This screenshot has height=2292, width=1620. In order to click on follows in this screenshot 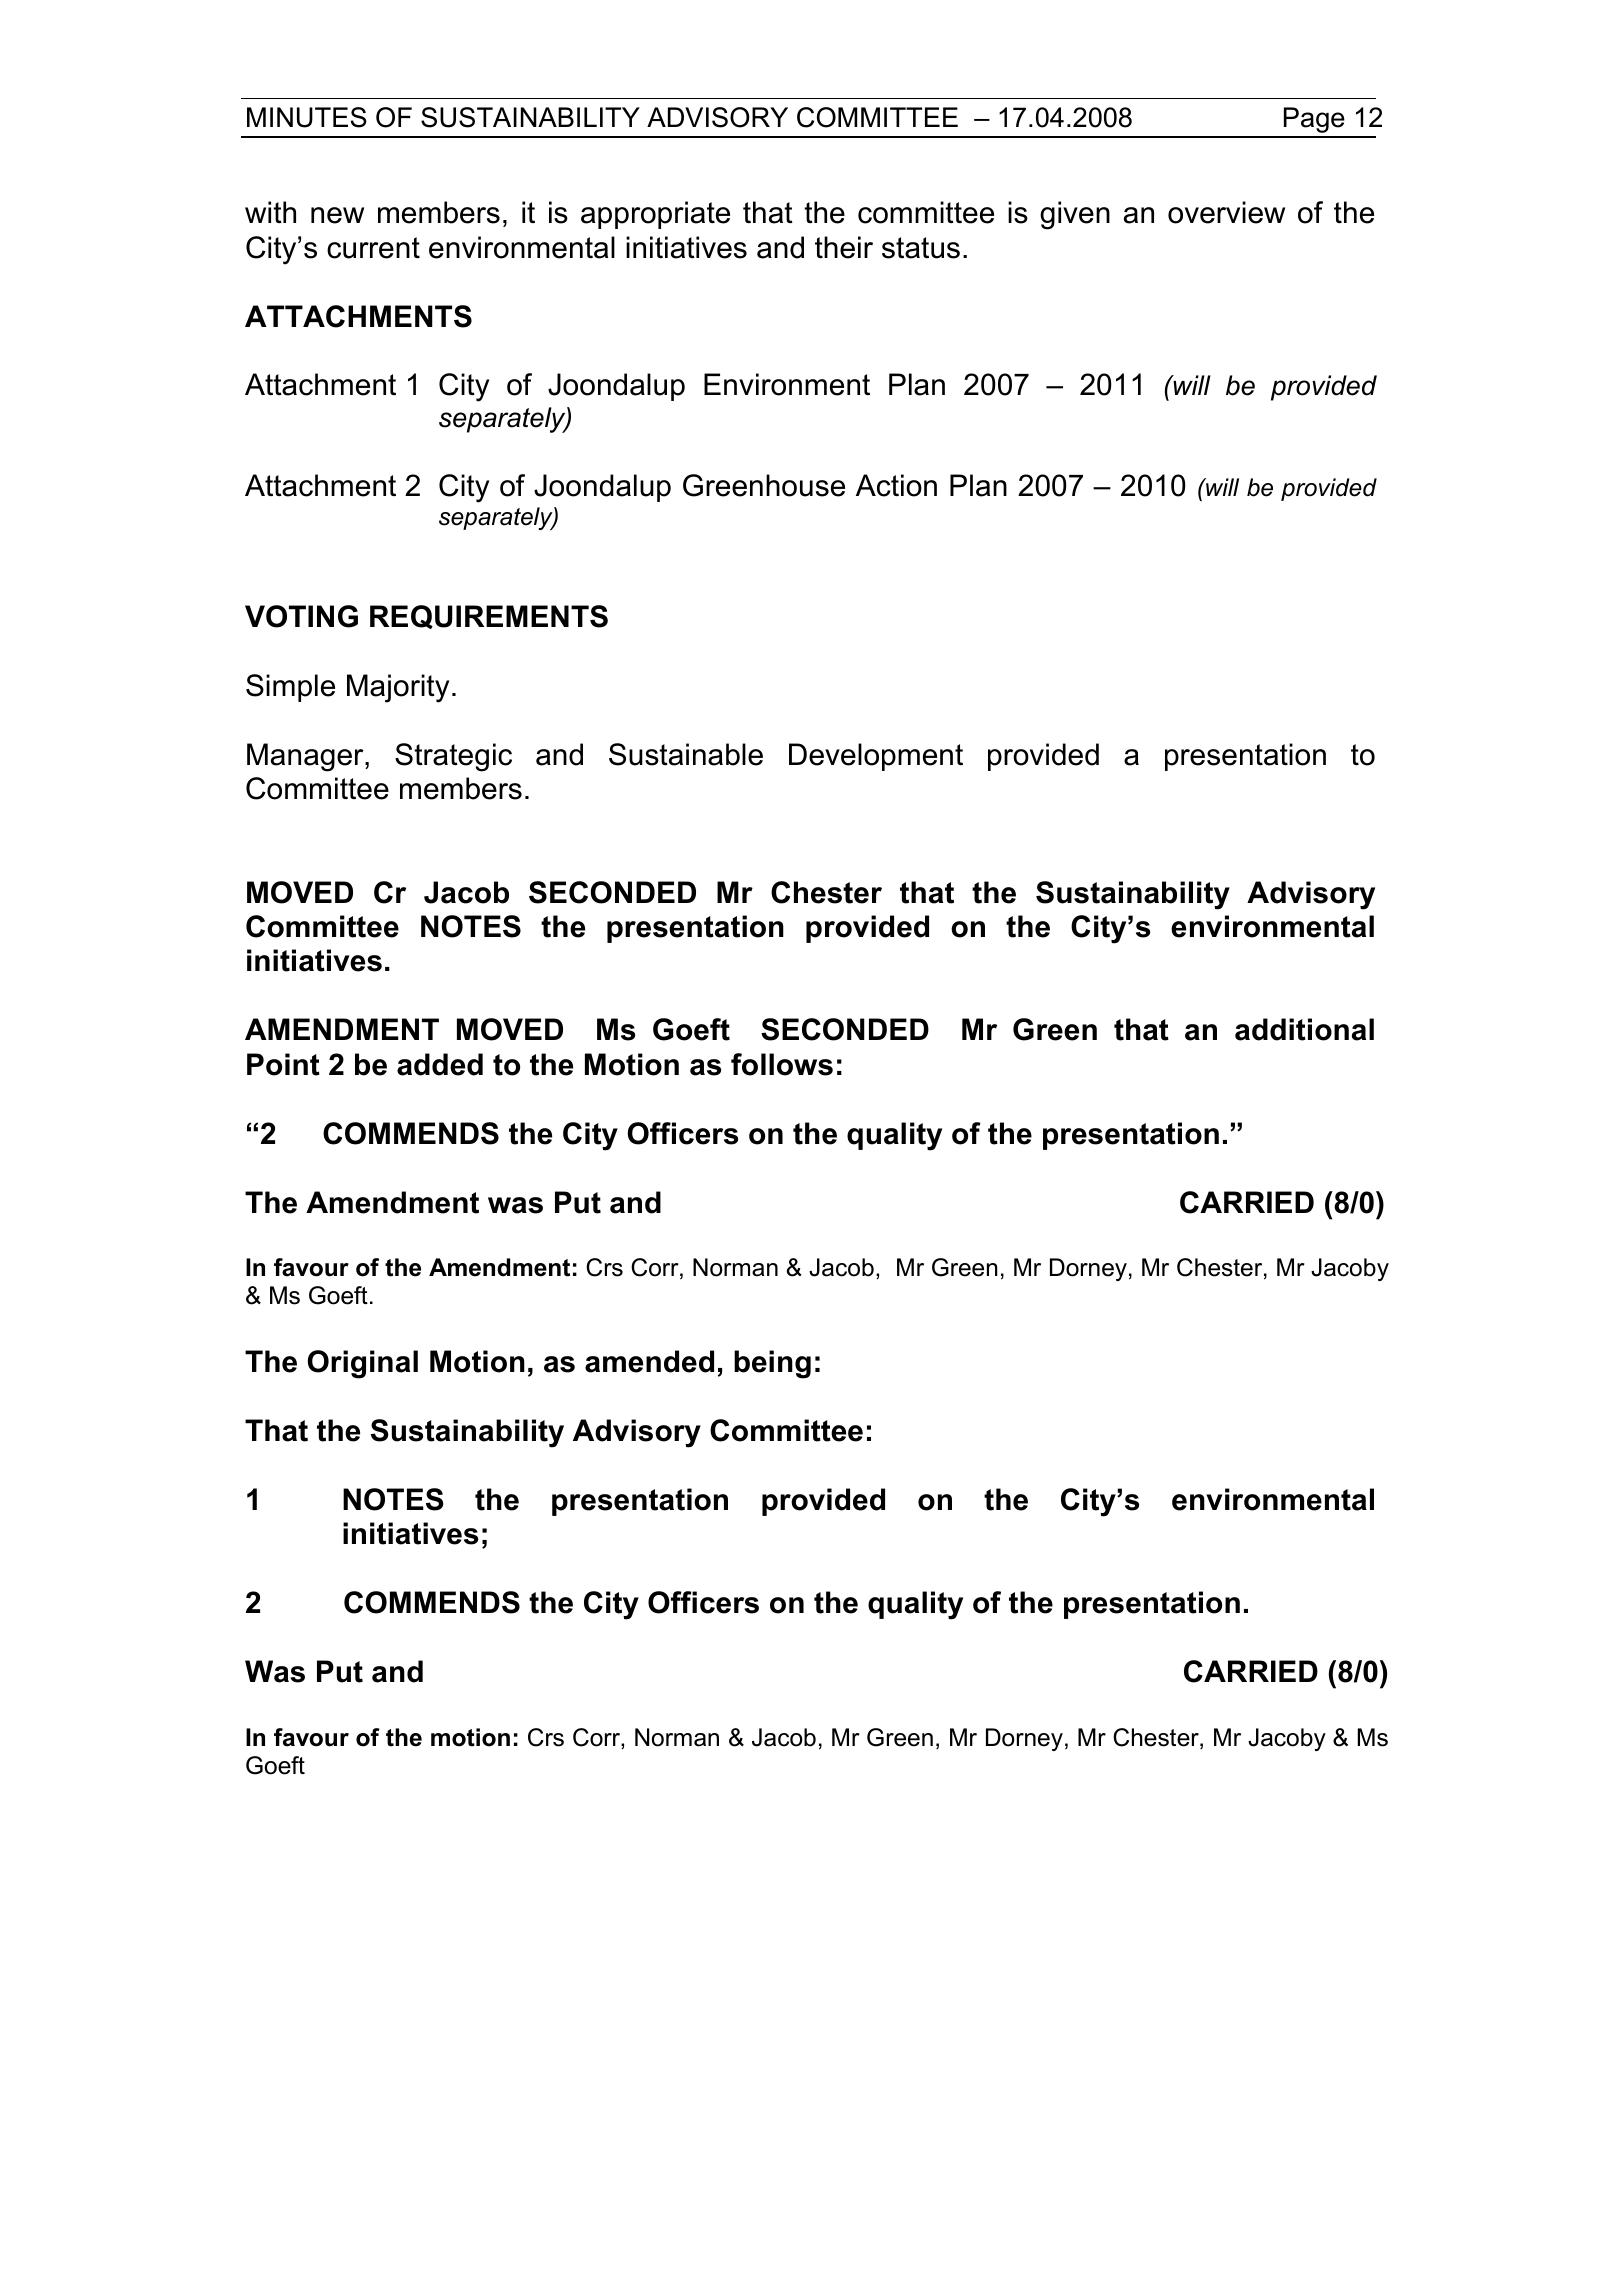, I will do `click(782, 1064)`.
